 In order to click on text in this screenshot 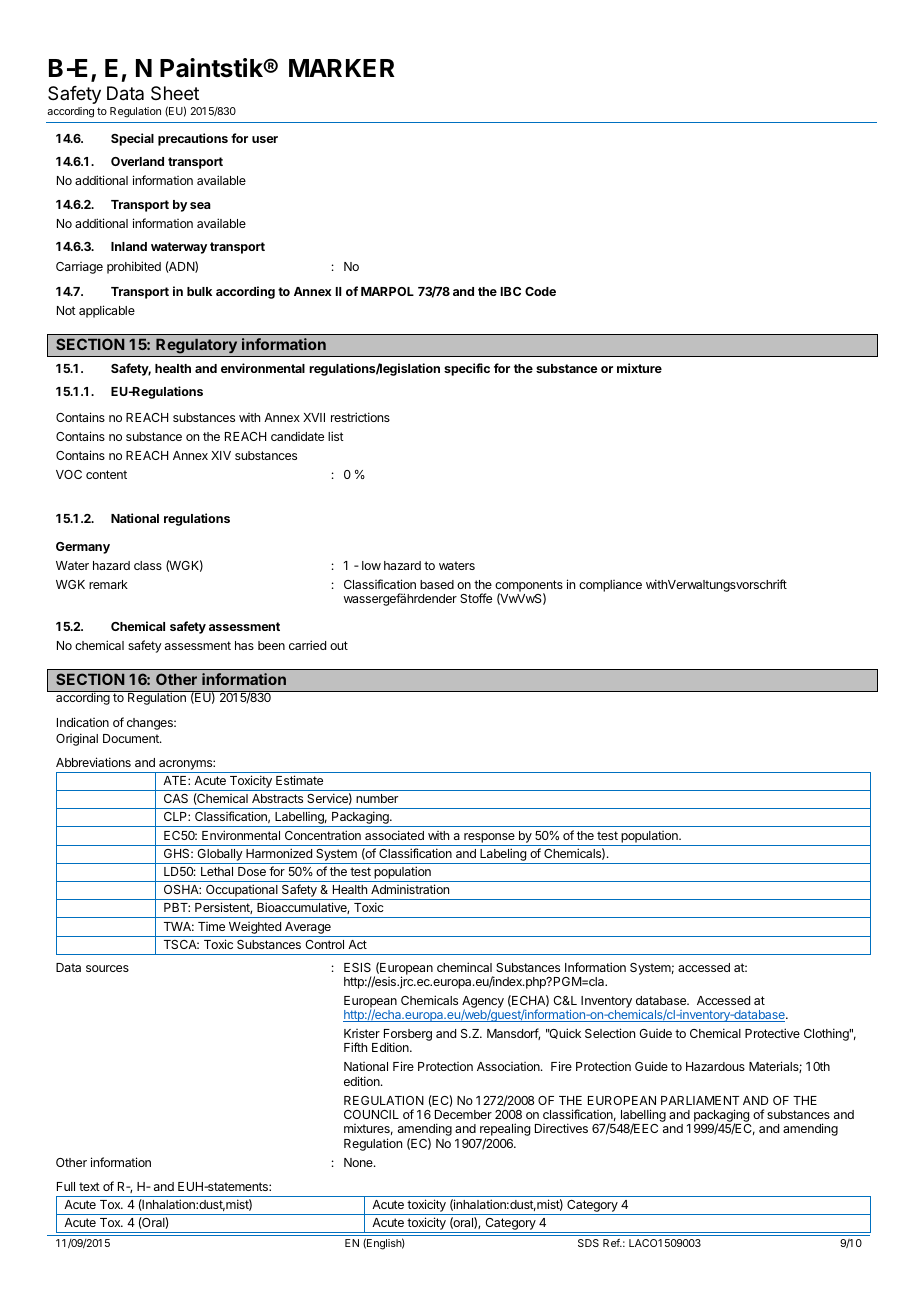, I will do `click(89, 1186)`.
